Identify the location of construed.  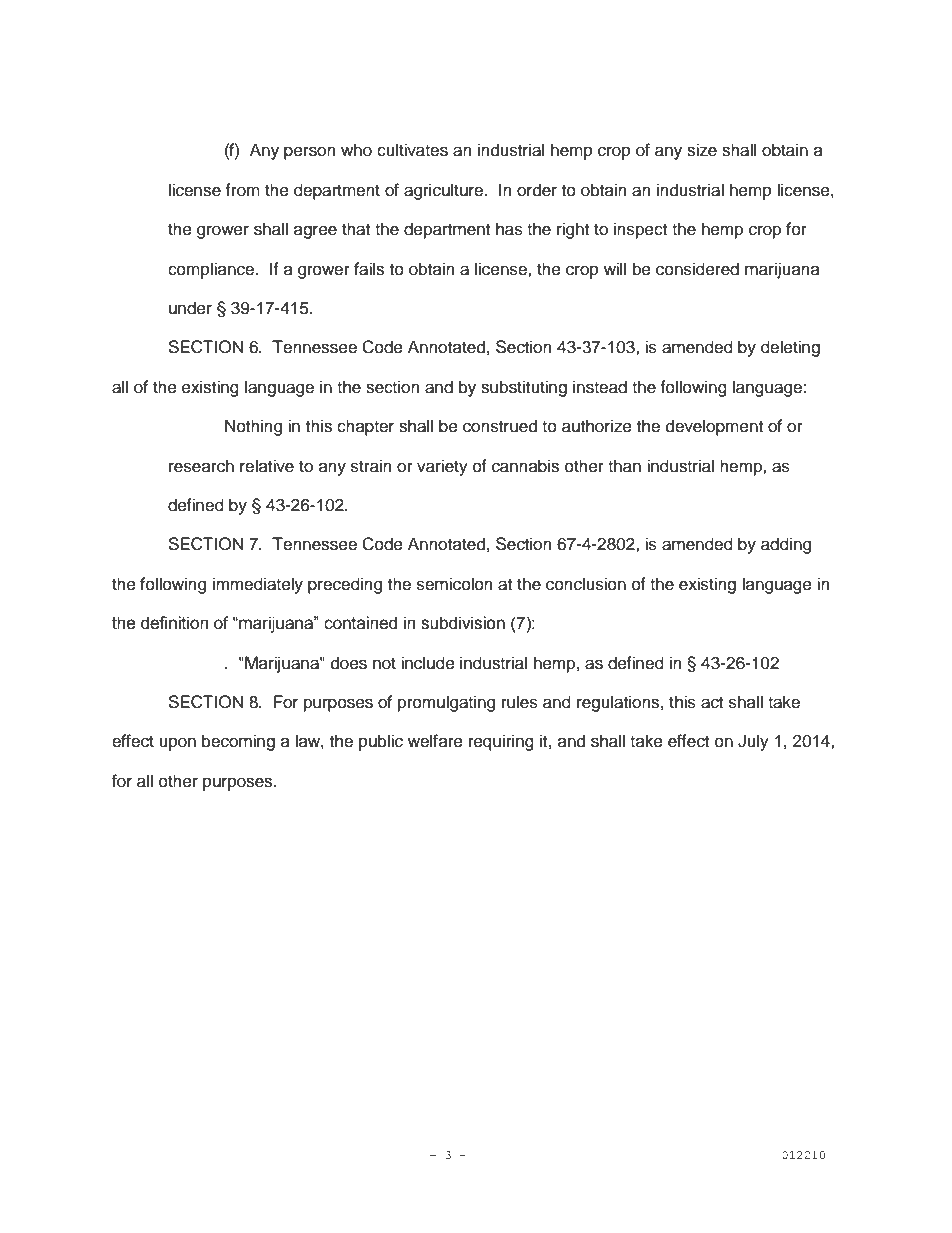
(500, 426).
